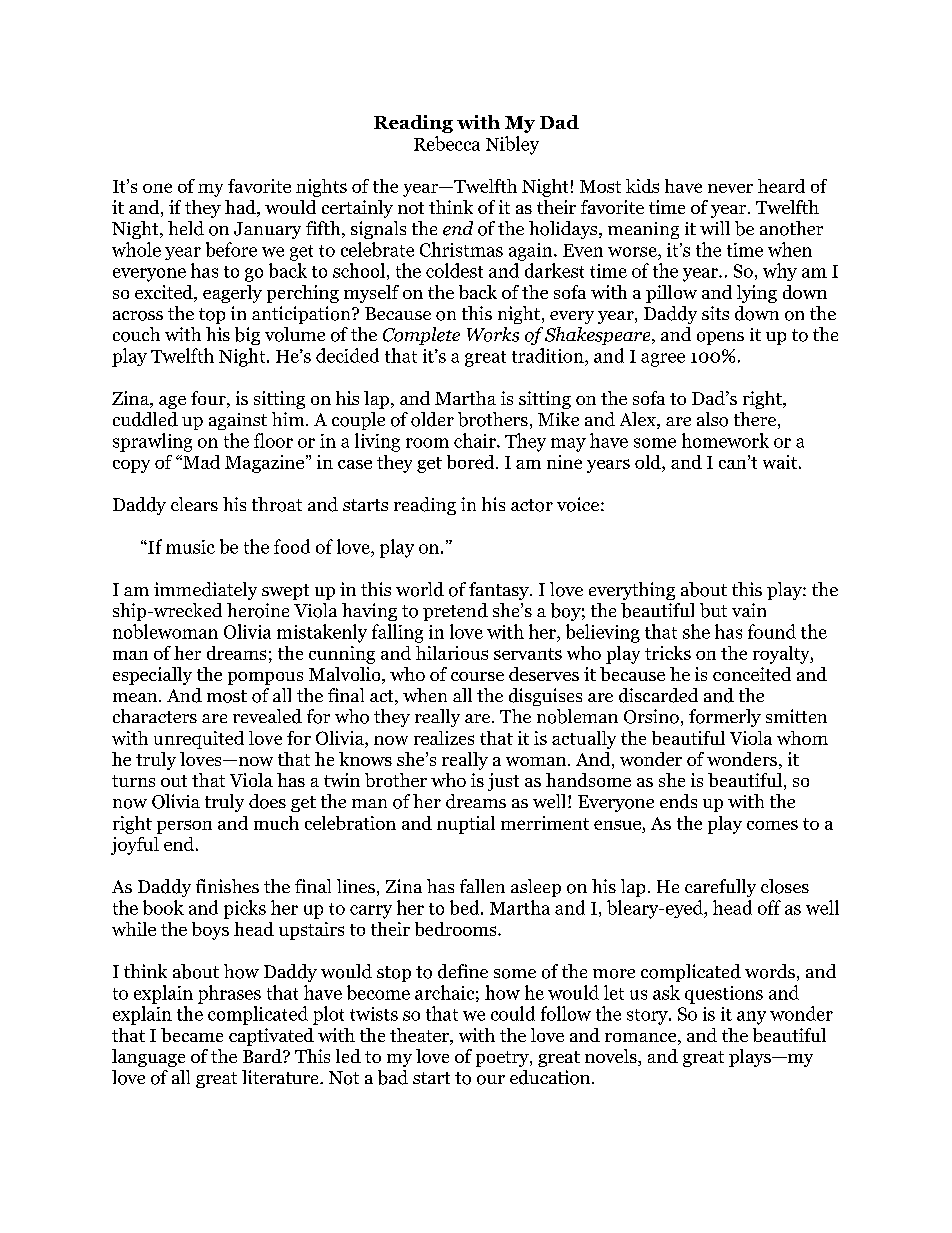 The width and height of the page is (952, 1233). What do you see at coordinates (199, 740) in the page?
I see `unrequited` at bounding box center [199, 740].
